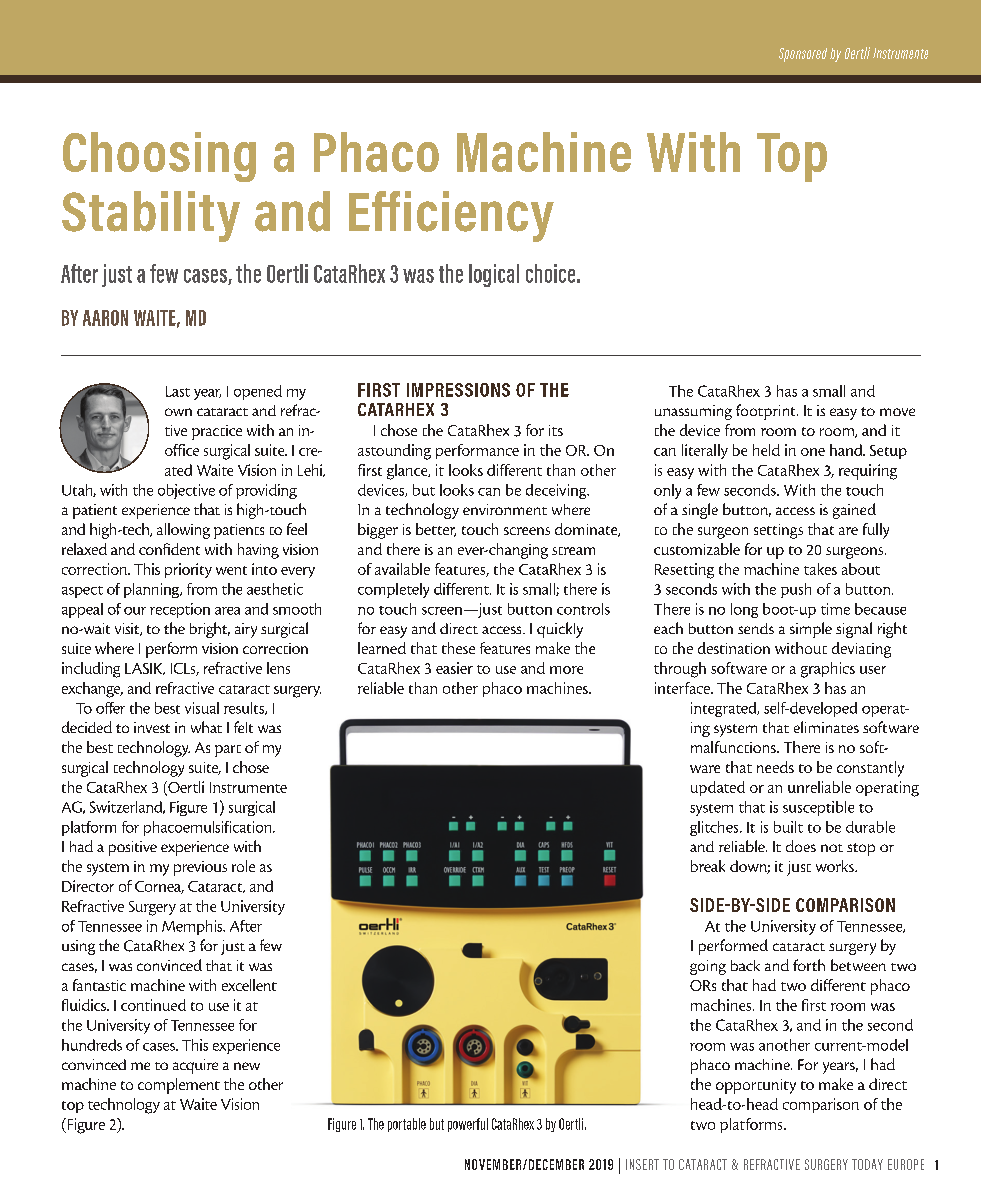 Image resolution: width=981 pixels, height=1204 pixels. I want to click on its, so click(556, 430).
